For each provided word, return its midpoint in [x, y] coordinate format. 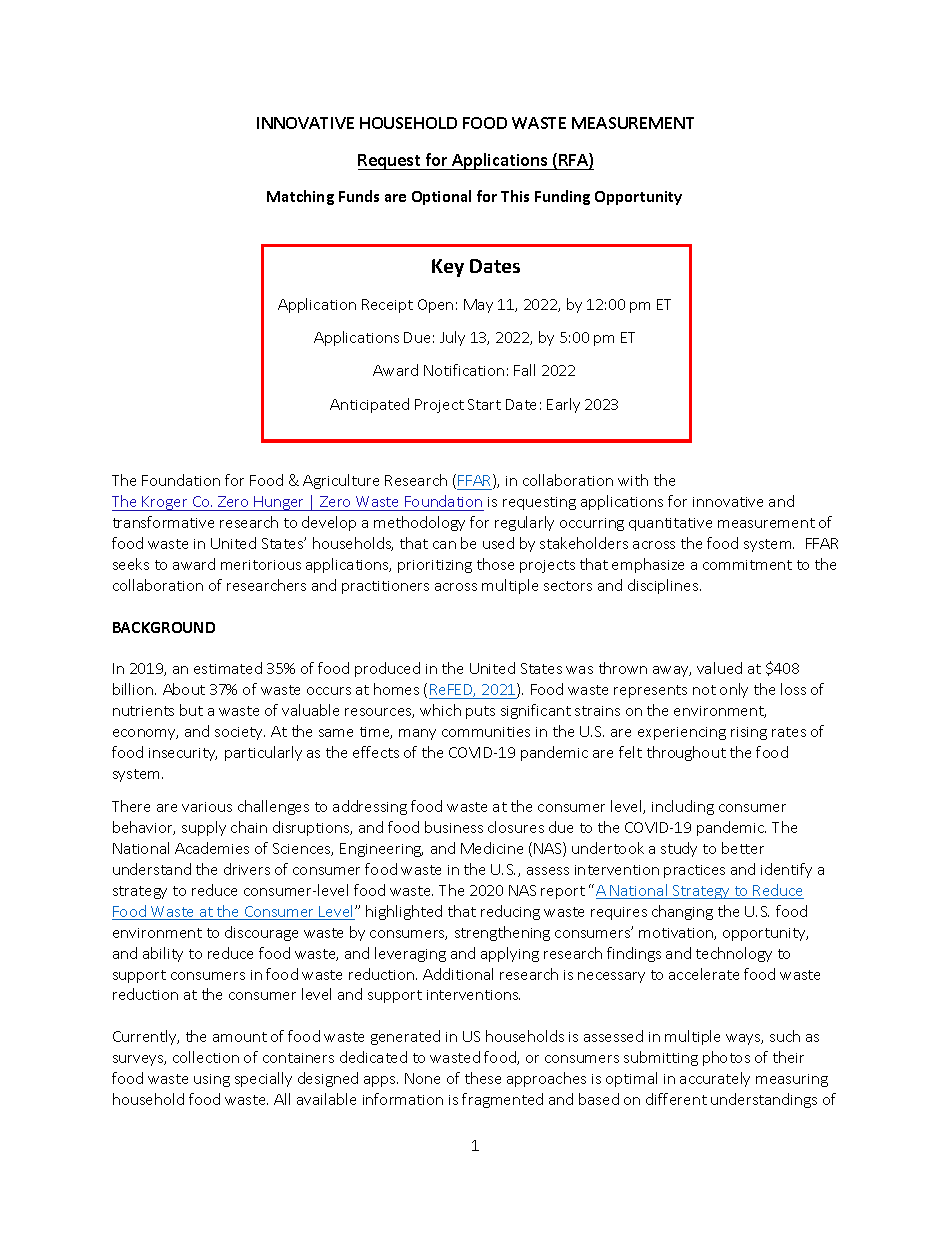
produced [387, 669]
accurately [715, 1079]
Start [484, 404]
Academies [212, 848]
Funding [562, 197]
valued [719, 668]
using [212, 1080]
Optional [441, 197]
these [483, 1078]
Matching [300, 197]
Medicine [492, 848]
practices [694, 871]
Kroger [166, 503]
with [633, 480]
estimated [228, 668]
